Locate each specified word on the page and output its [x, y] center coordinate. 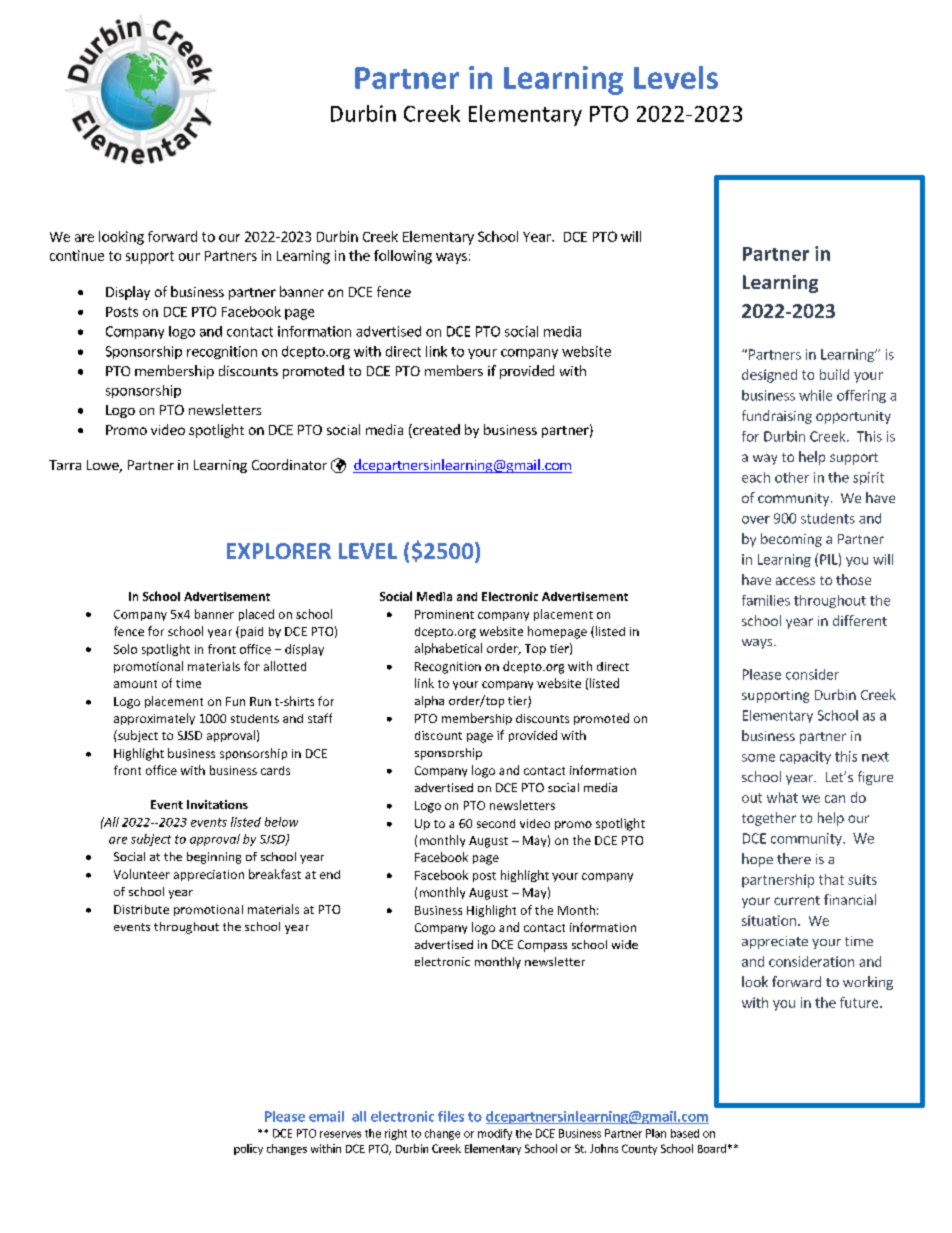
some [758, 758]
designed [769, 376]
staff [320, 718]
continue [77, 255]
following [403, 257]
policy [248, 1149]
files [451, 1116]
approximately [154, 719]
